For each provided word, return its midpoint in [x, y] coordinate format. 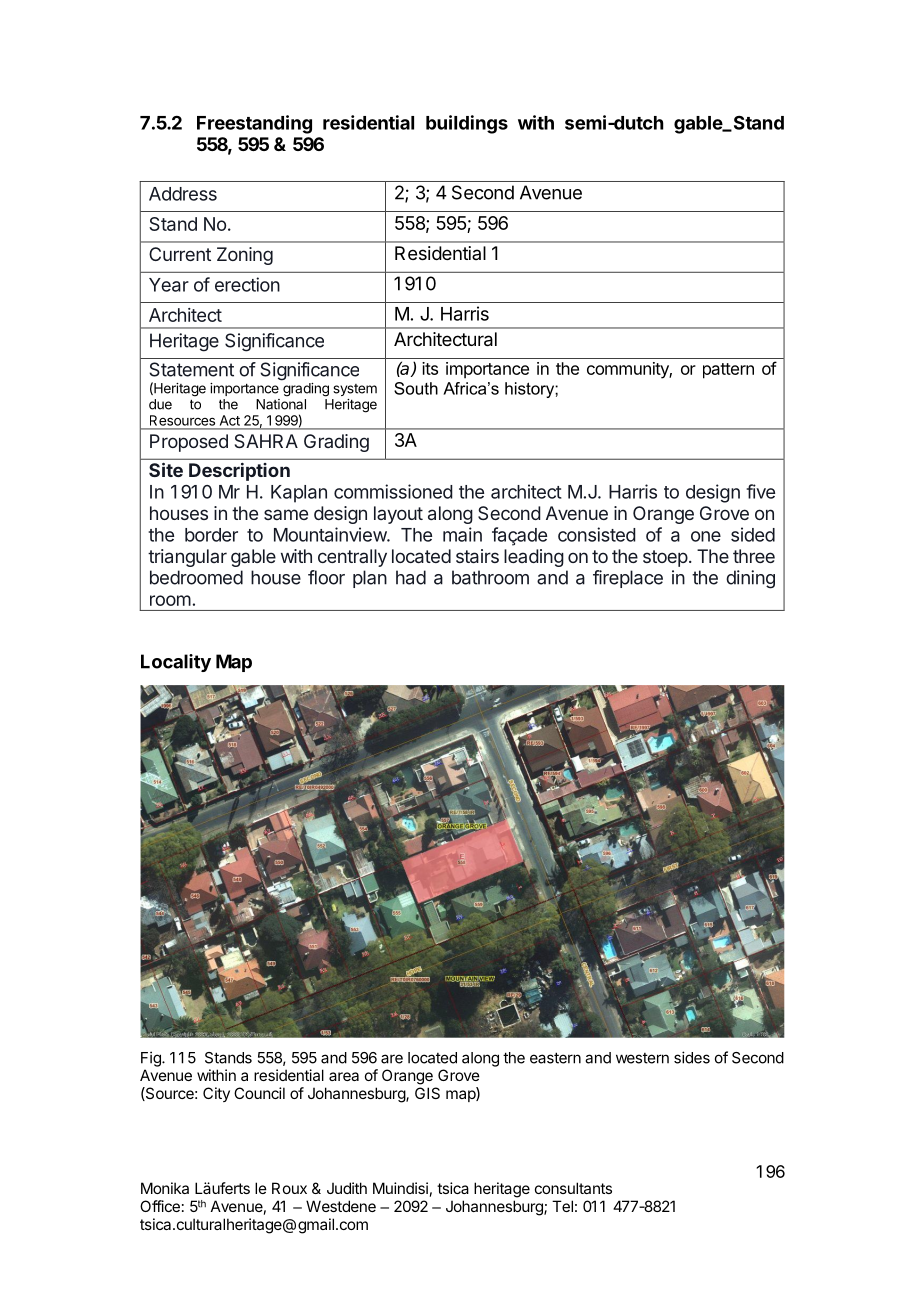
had [411, 577]
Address [183, 194]
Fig [152, 1059]
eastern [555, 1058]
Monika [165, 1188]
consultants [573, 1188]
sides [692, 1057]
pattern [728, 371]
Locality [176, 663]
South [416, 388]
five [760, 491]
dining [750, 579]
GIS [427, 1093]
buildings [467, 124]
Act [230, 420]
